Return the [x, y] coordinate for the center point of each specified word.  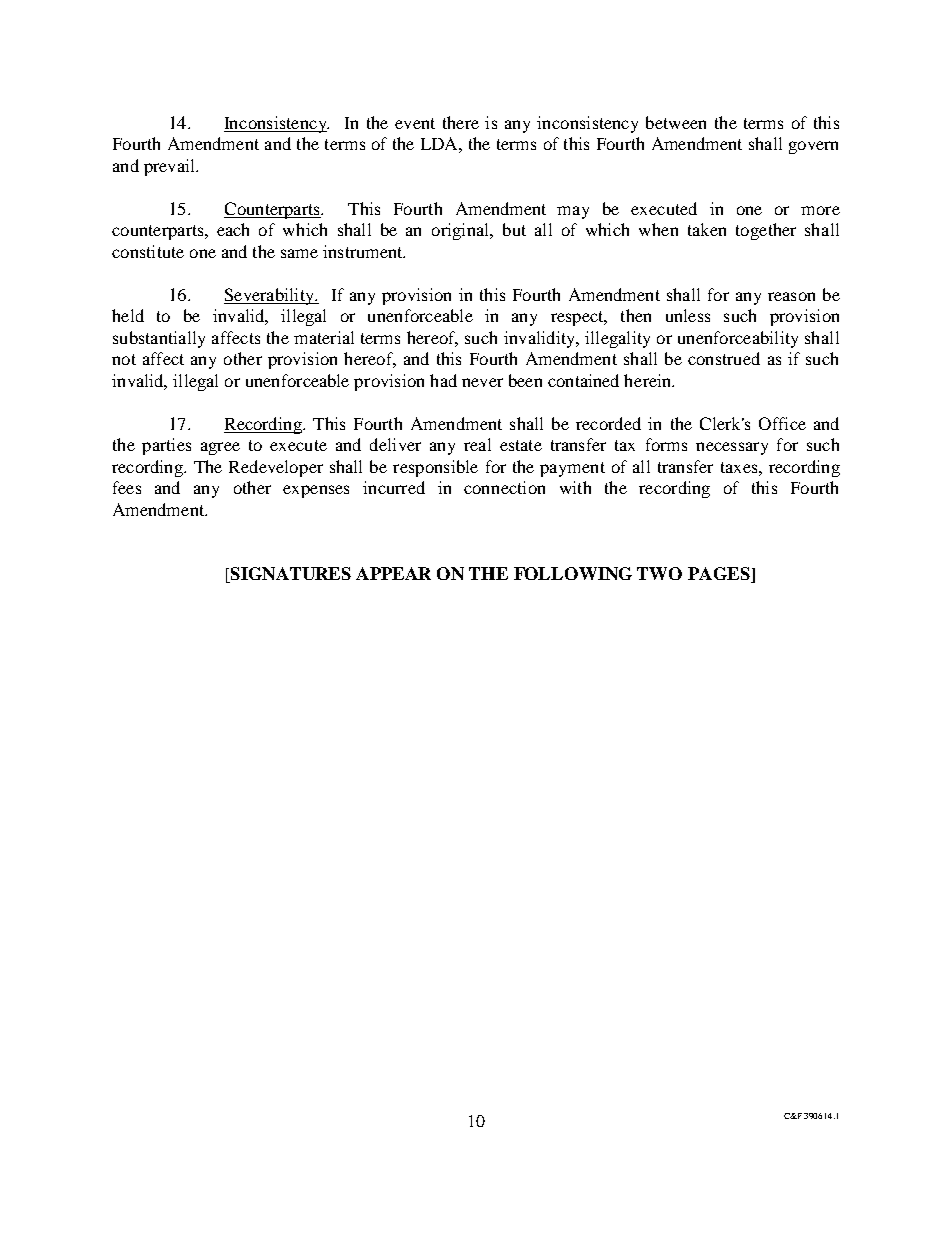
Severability [270, 296]
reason [791, 296]
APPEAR [393, 573]
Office [782, 423]
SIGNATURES [290, 575]
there [461, 122]
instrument [364, 251]
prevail [170, 167]
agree [220, 448]
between [676, 122]
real [477, 444]
